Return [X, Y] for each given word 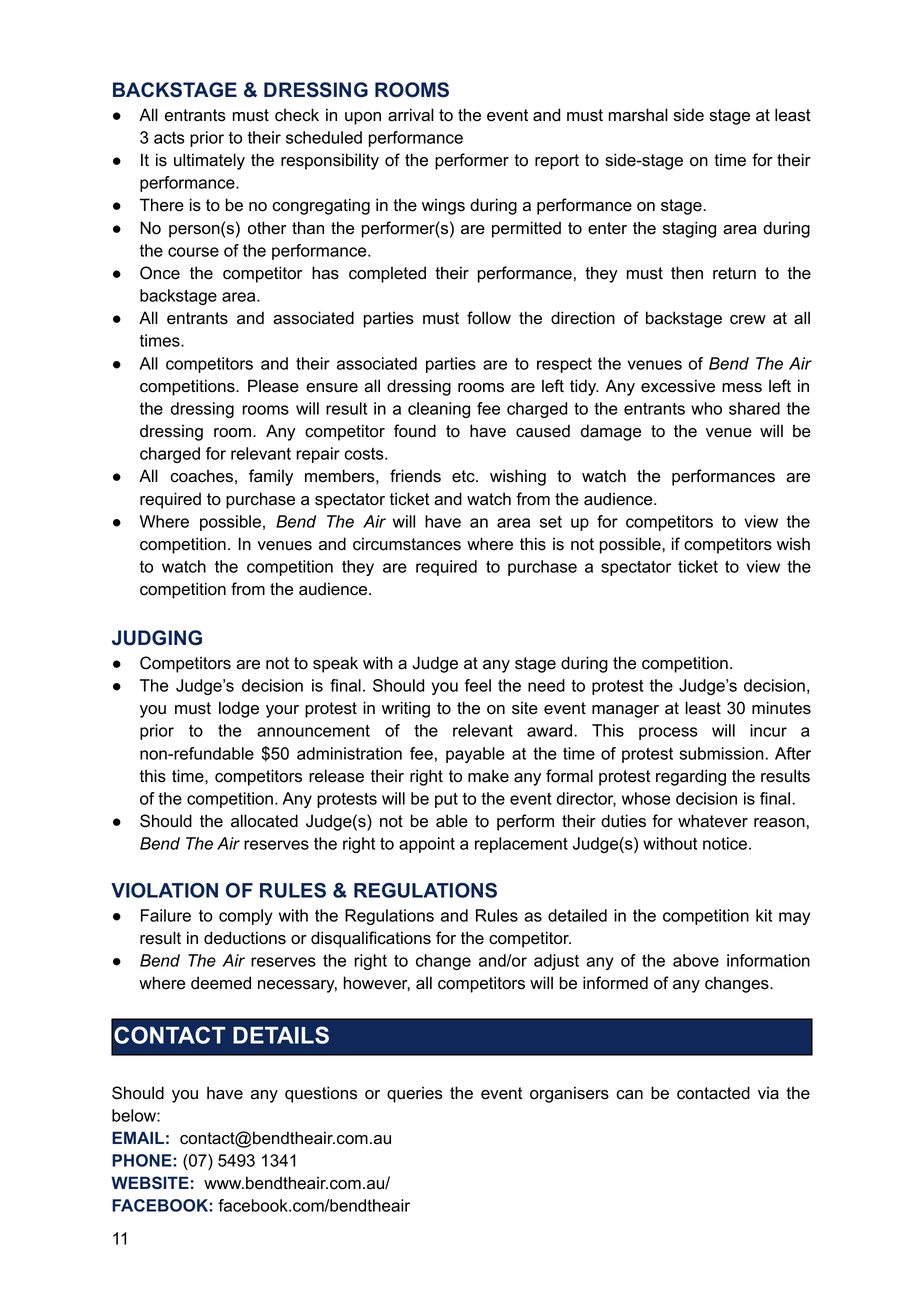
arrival [411, 115]
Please [273, 386]
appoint [427, 845]
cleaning [439, 410]
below [135, 1115]
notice [725, 843]
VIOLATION [164, 890]
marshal [638, 115]
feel [477, 685]
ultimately [209, 161]
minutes [781, 708]
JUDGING [157, 638]
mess [742, 388]
